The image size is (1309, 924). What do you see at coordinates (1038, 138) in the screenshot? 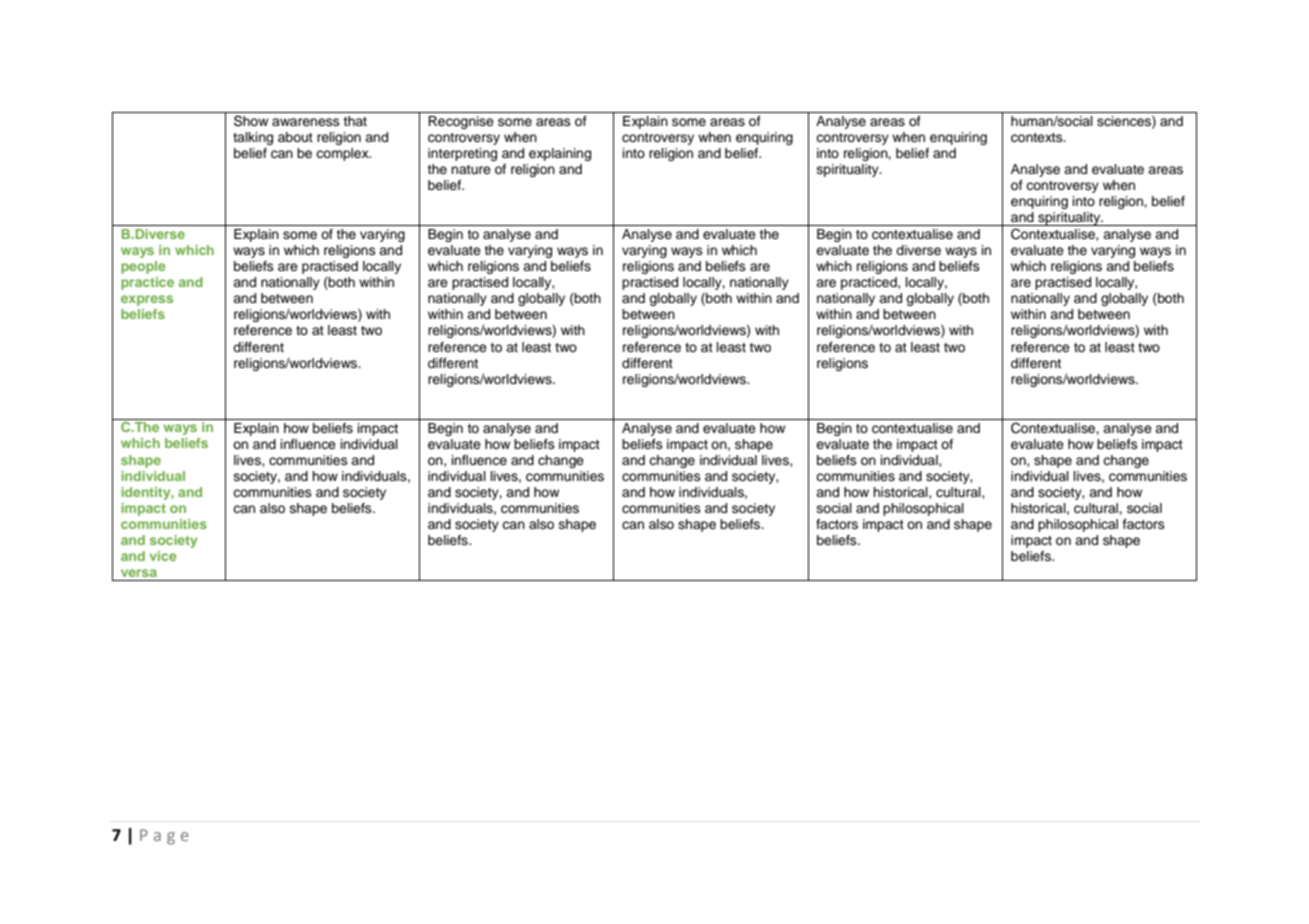
I see `contexts` at bounding box center [1038, 138].
